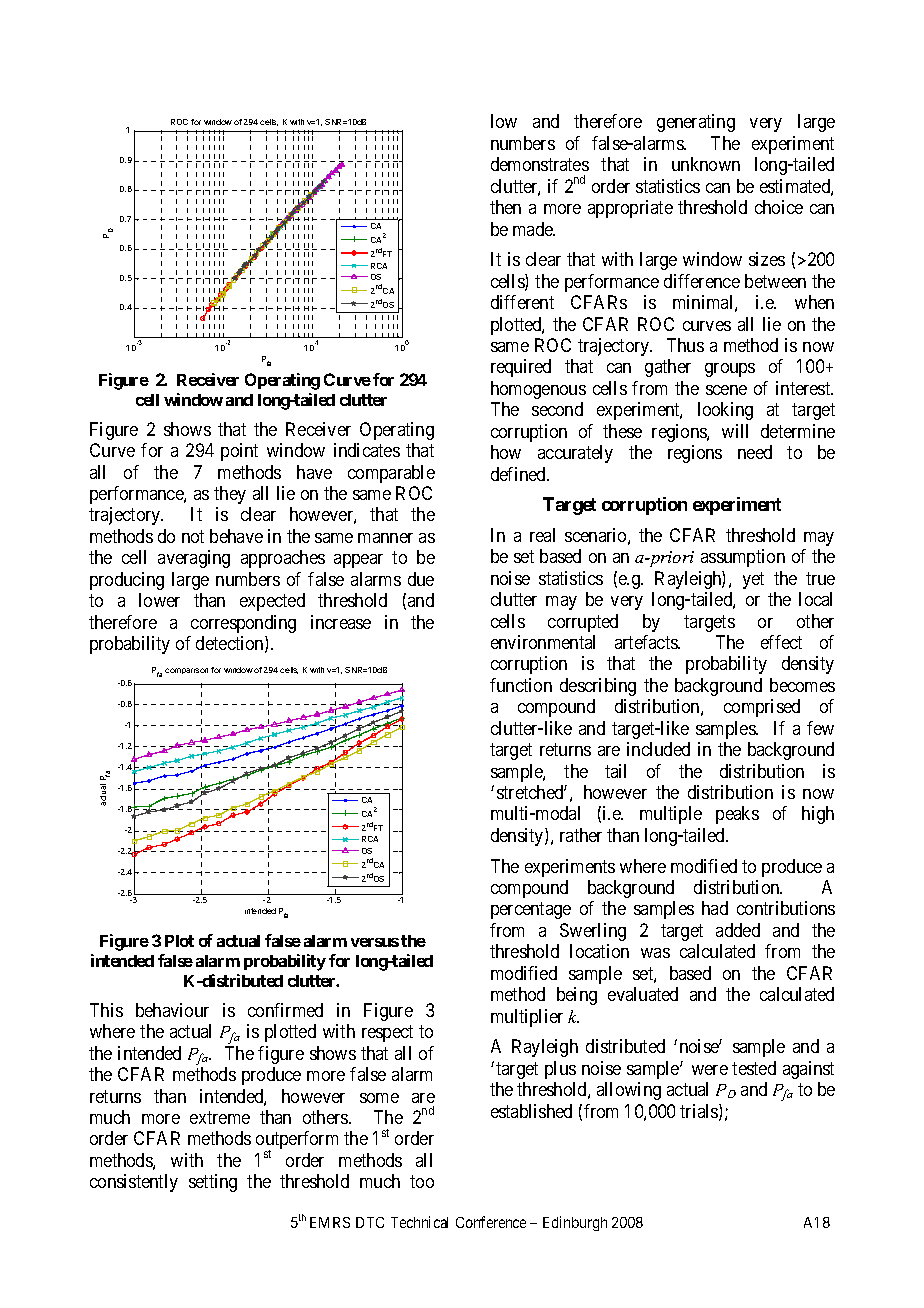  I want to click on were, so click(710, 1070).
